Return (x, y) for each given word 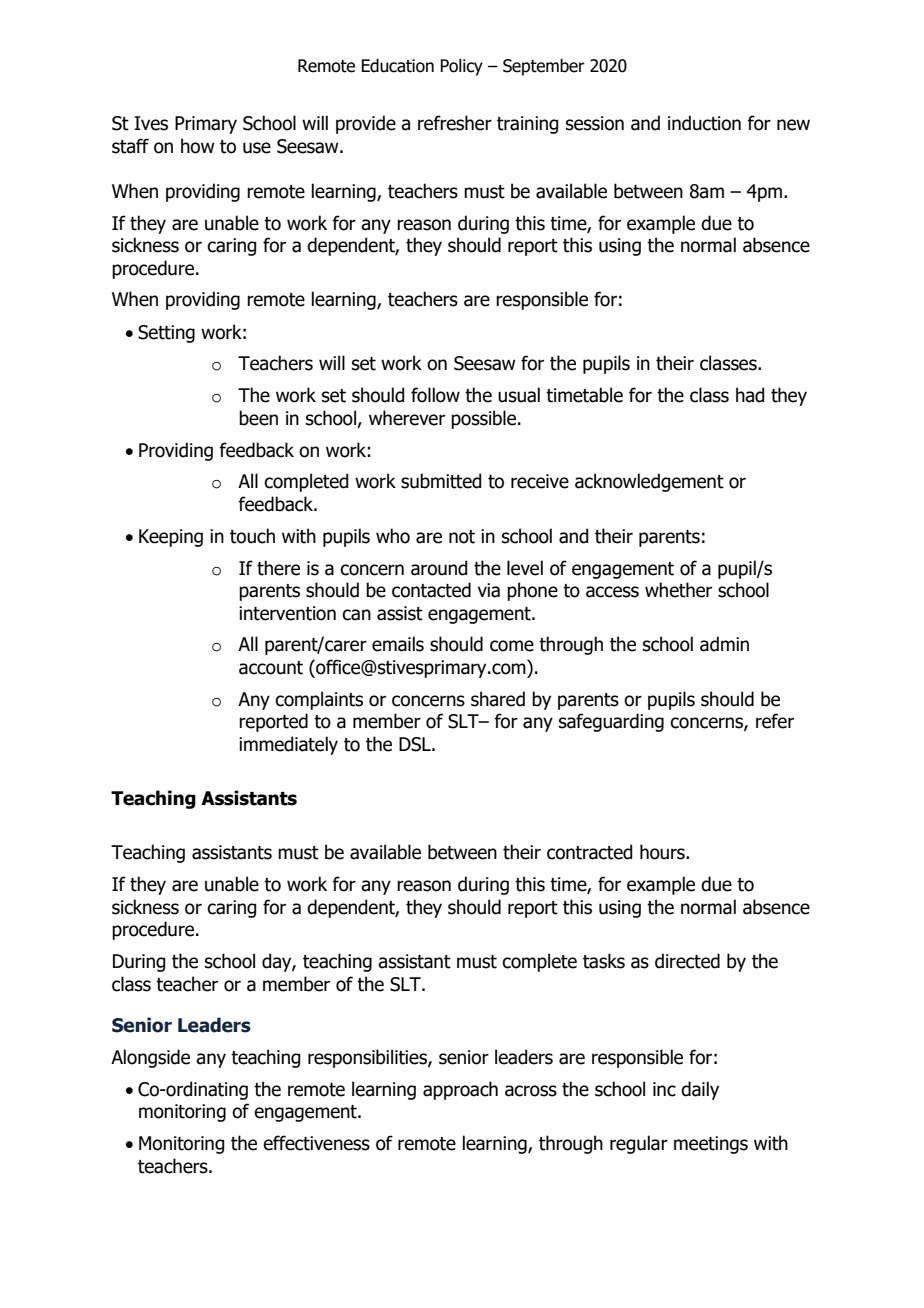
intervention (287, 613)
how (197, 146)
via (489, 590)
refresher (455, 123)
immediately (288, 745)
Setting (166, 334)
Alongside (150, 1058)
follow (435, 395)
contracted (589, 852)
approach (460, 1090)
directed (687, 961)
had (750, 395)
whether (678, 590)
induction (704, 123)
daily (700, 1090)
